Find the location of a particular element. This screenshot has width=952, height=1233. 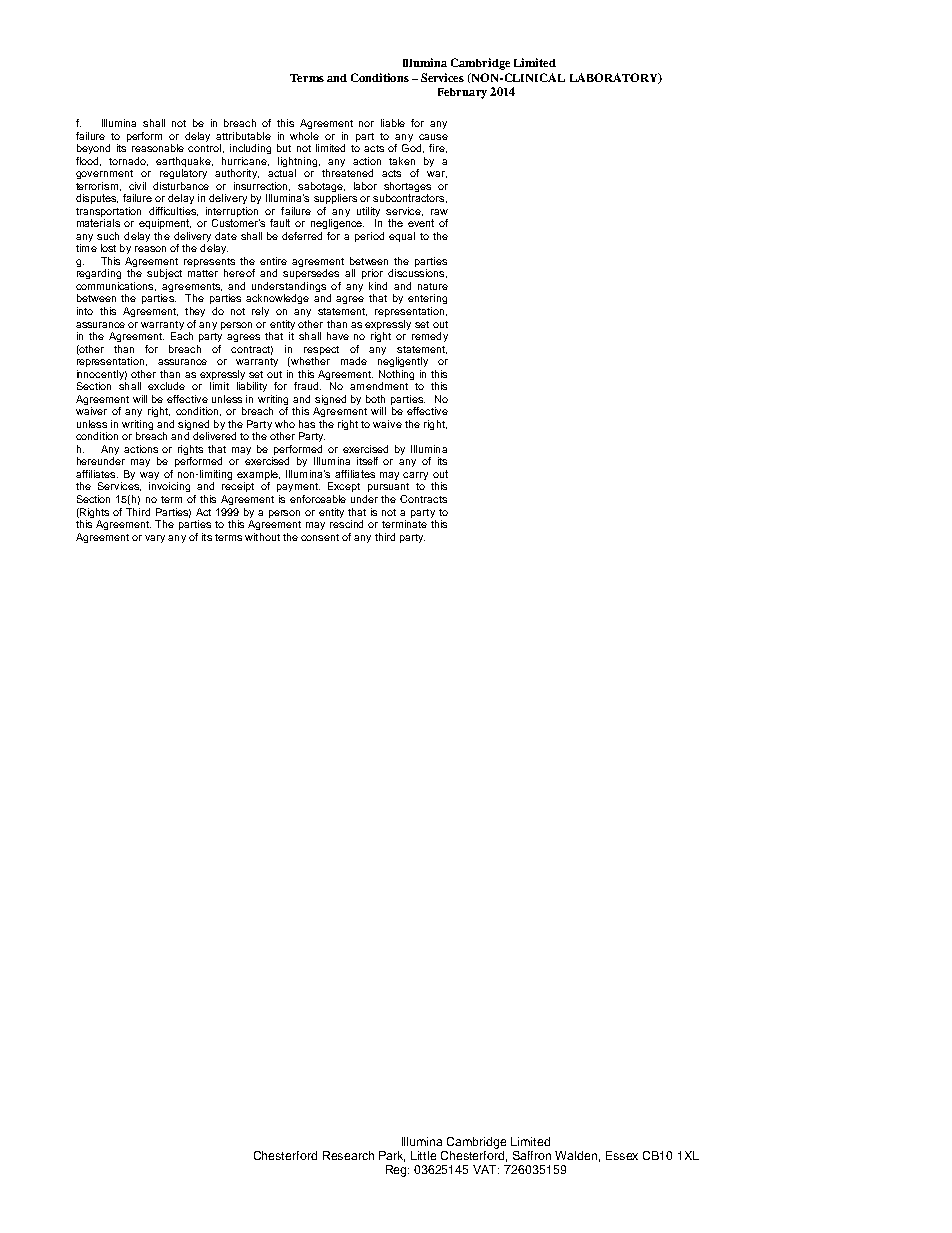

vary is located at coordinates (155, 539).
